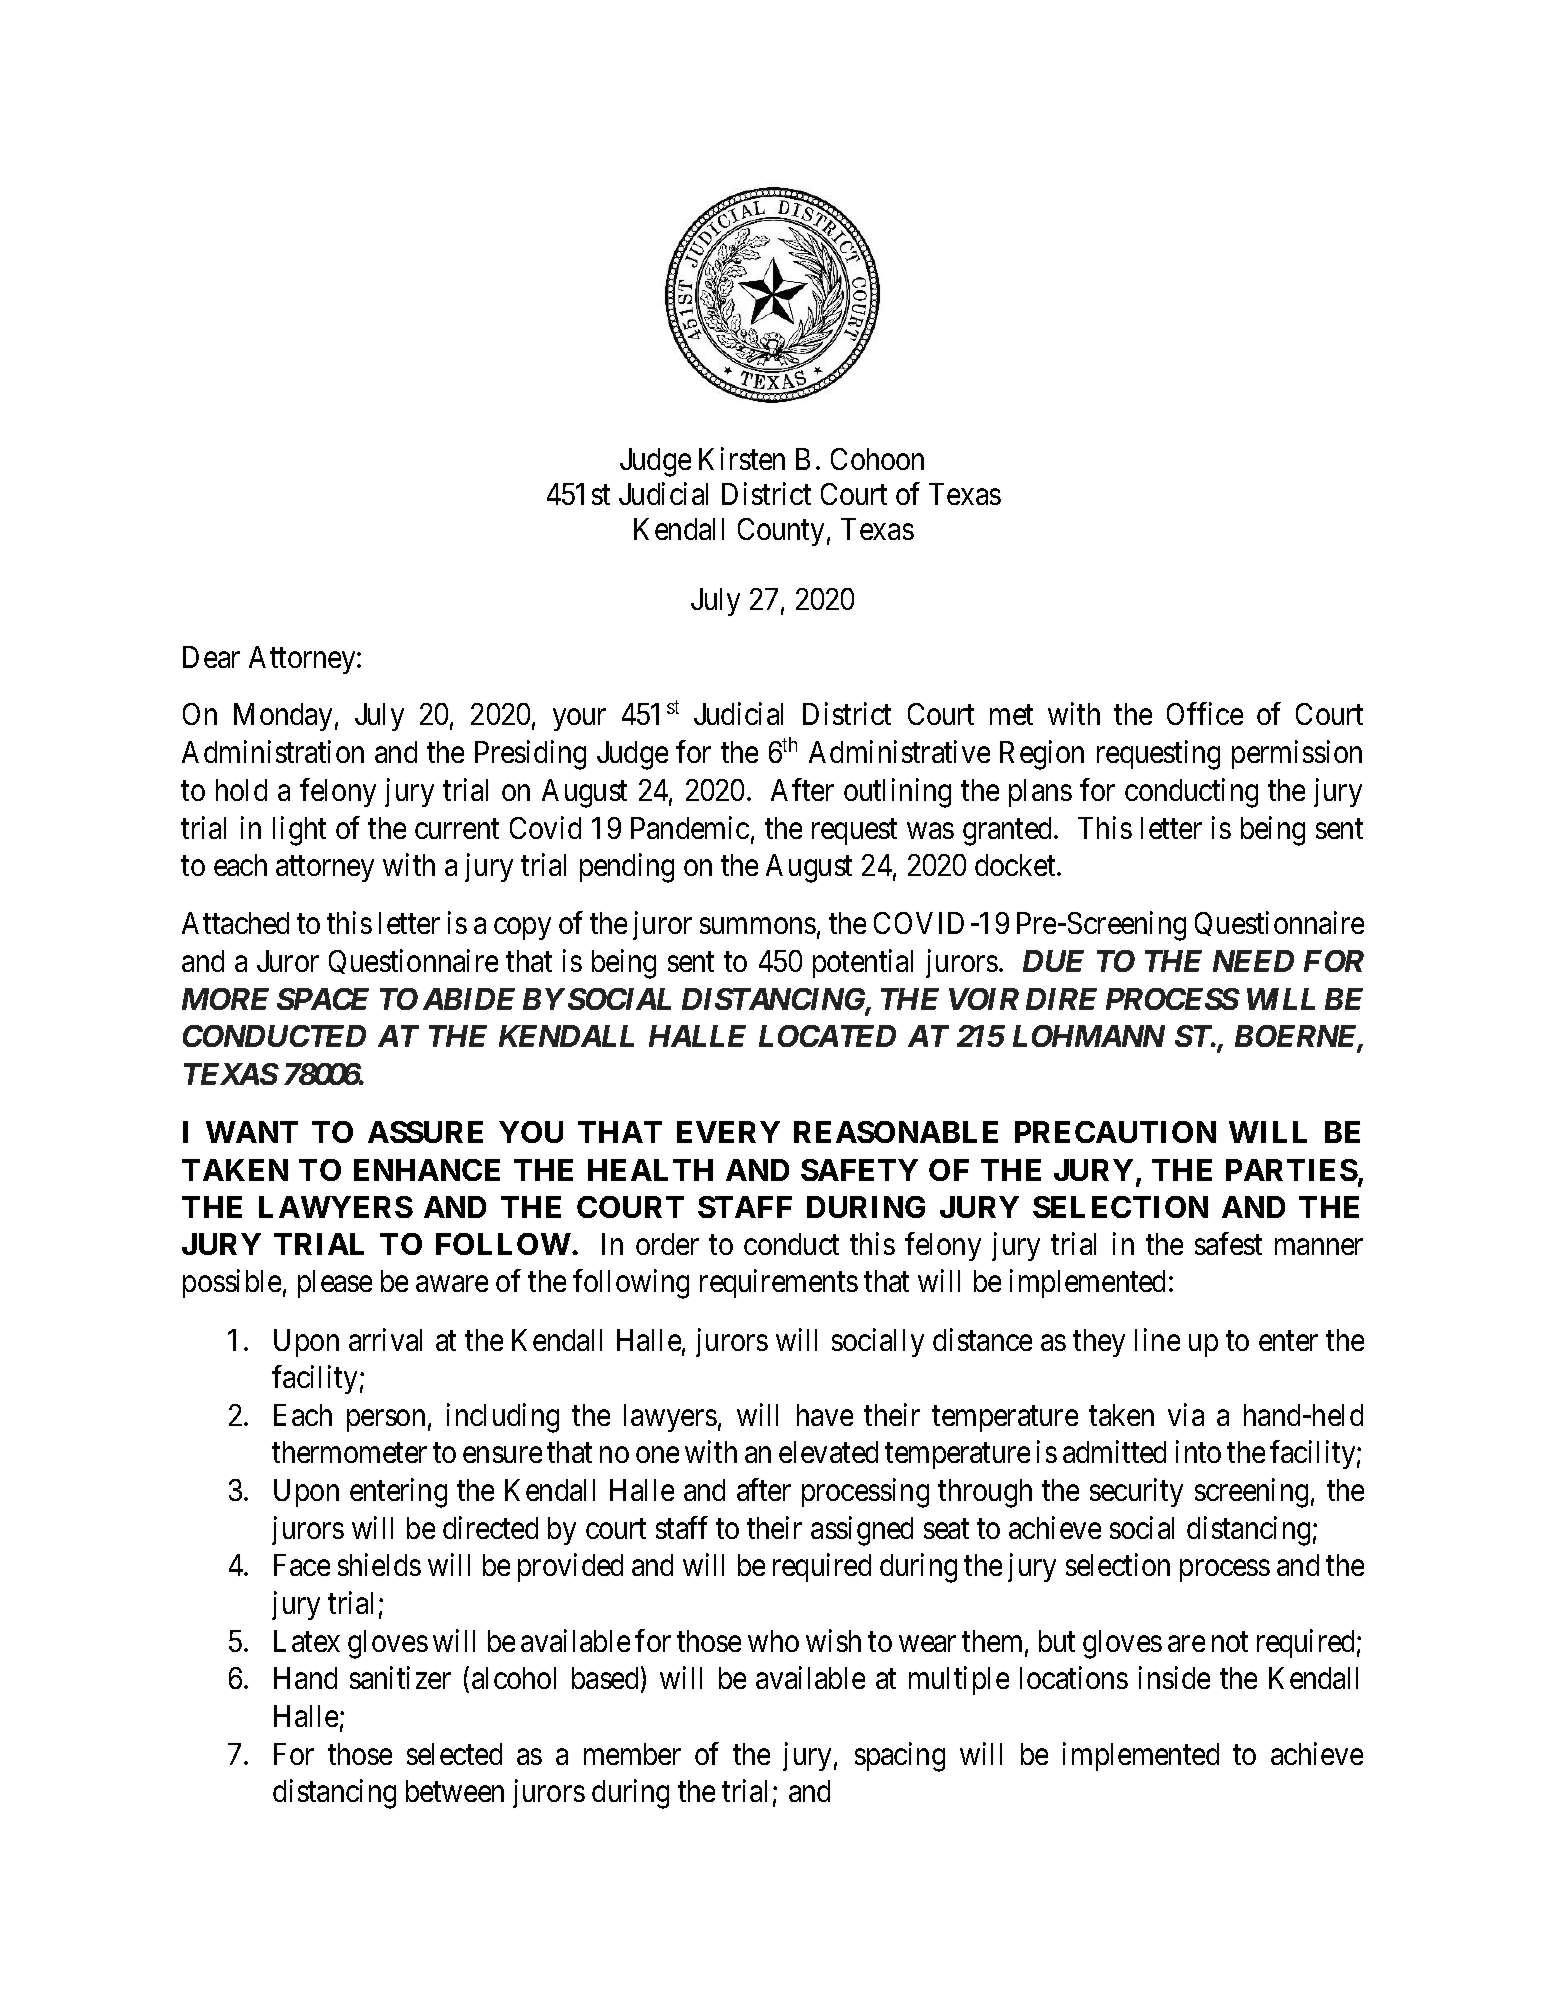 This screenshot has height=2001, width=1546. Describe the element at coordinates (632, 1754) in the screenshot. I see `member` at that location.
